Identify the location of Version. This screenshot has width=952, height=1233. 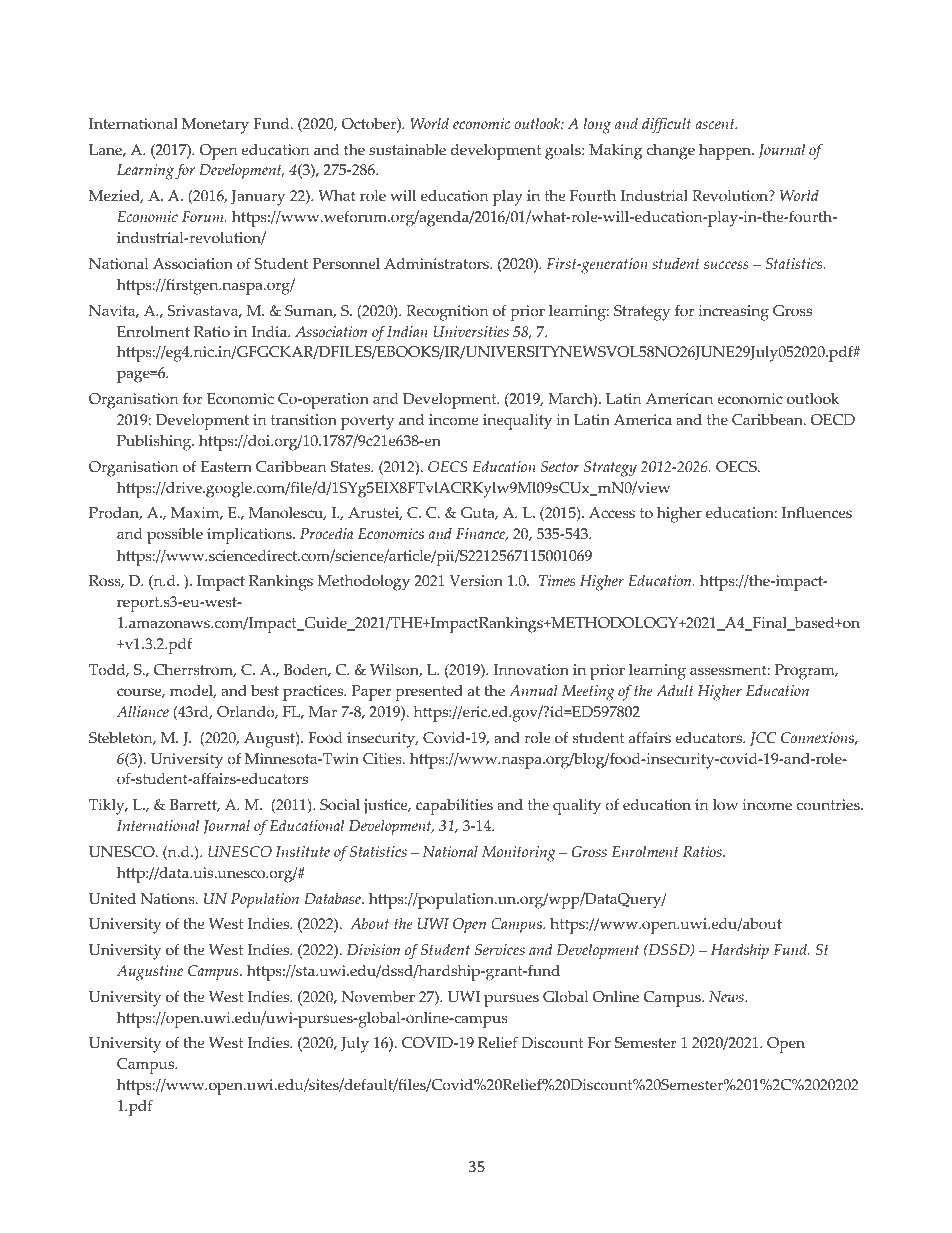
(476, 581).
